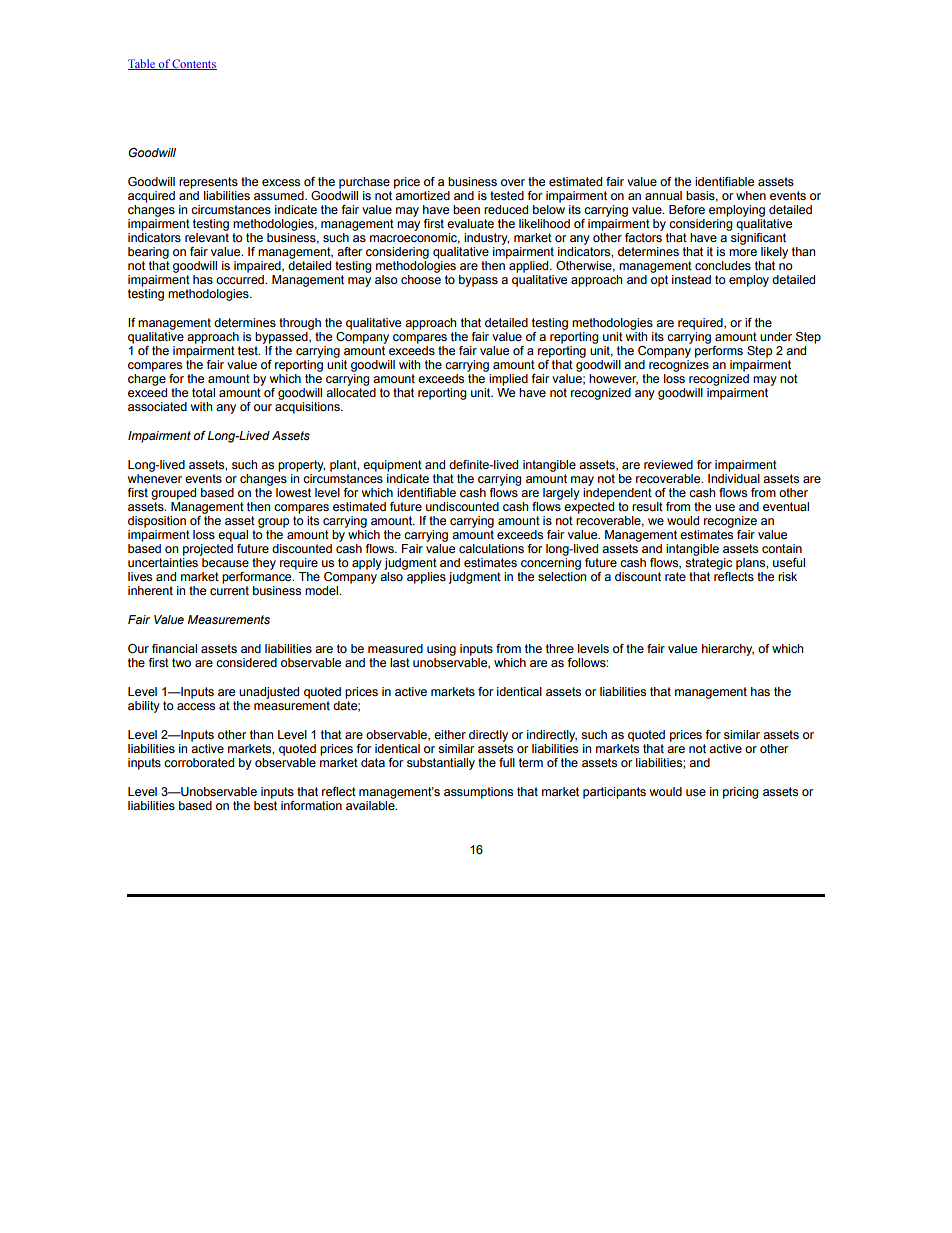 The height and width of the screenshot is (1233, 952). I want to click on total, so click(203, 392).
